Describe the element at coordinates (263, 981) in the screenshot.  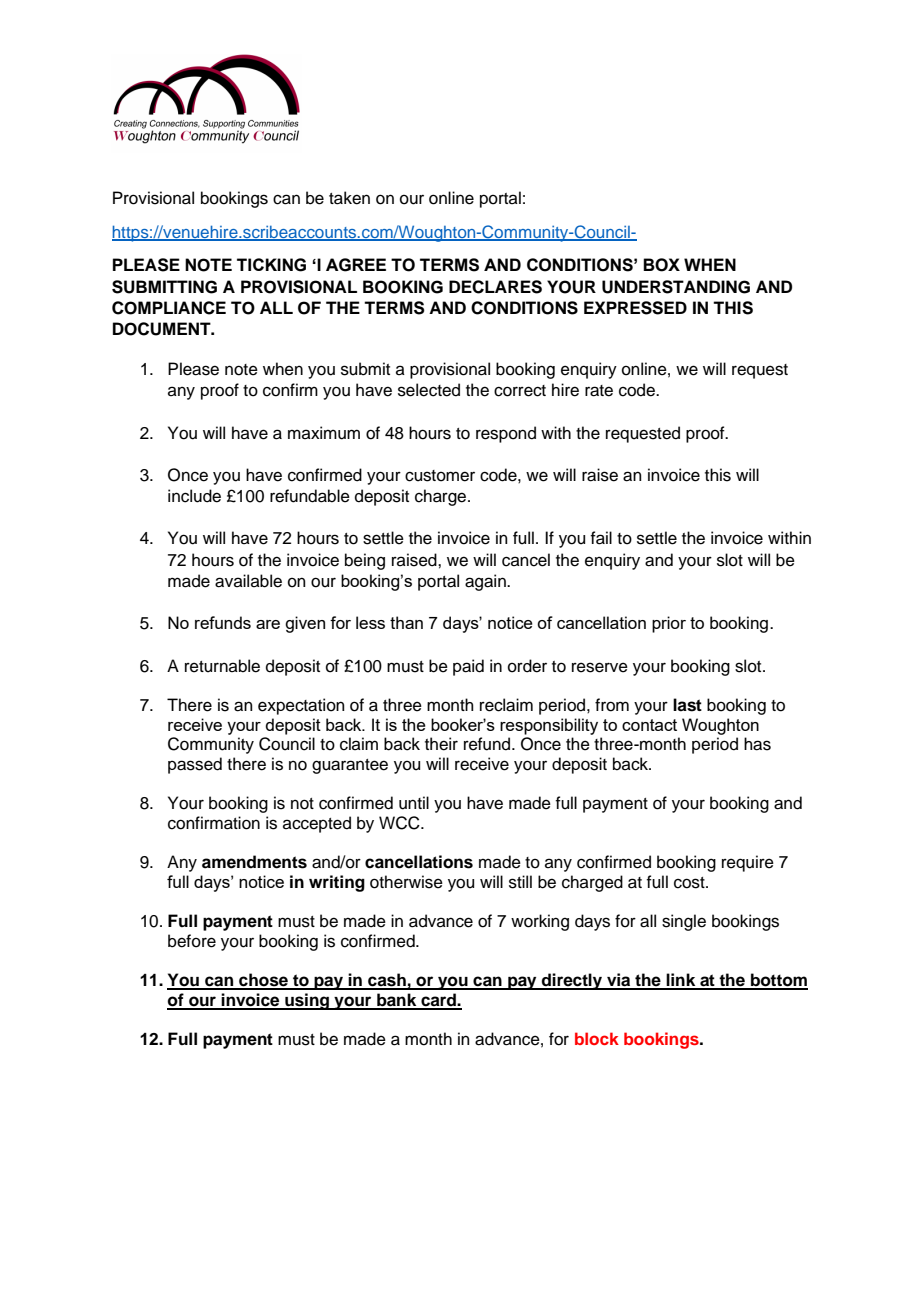
I see `chose` at that location.
